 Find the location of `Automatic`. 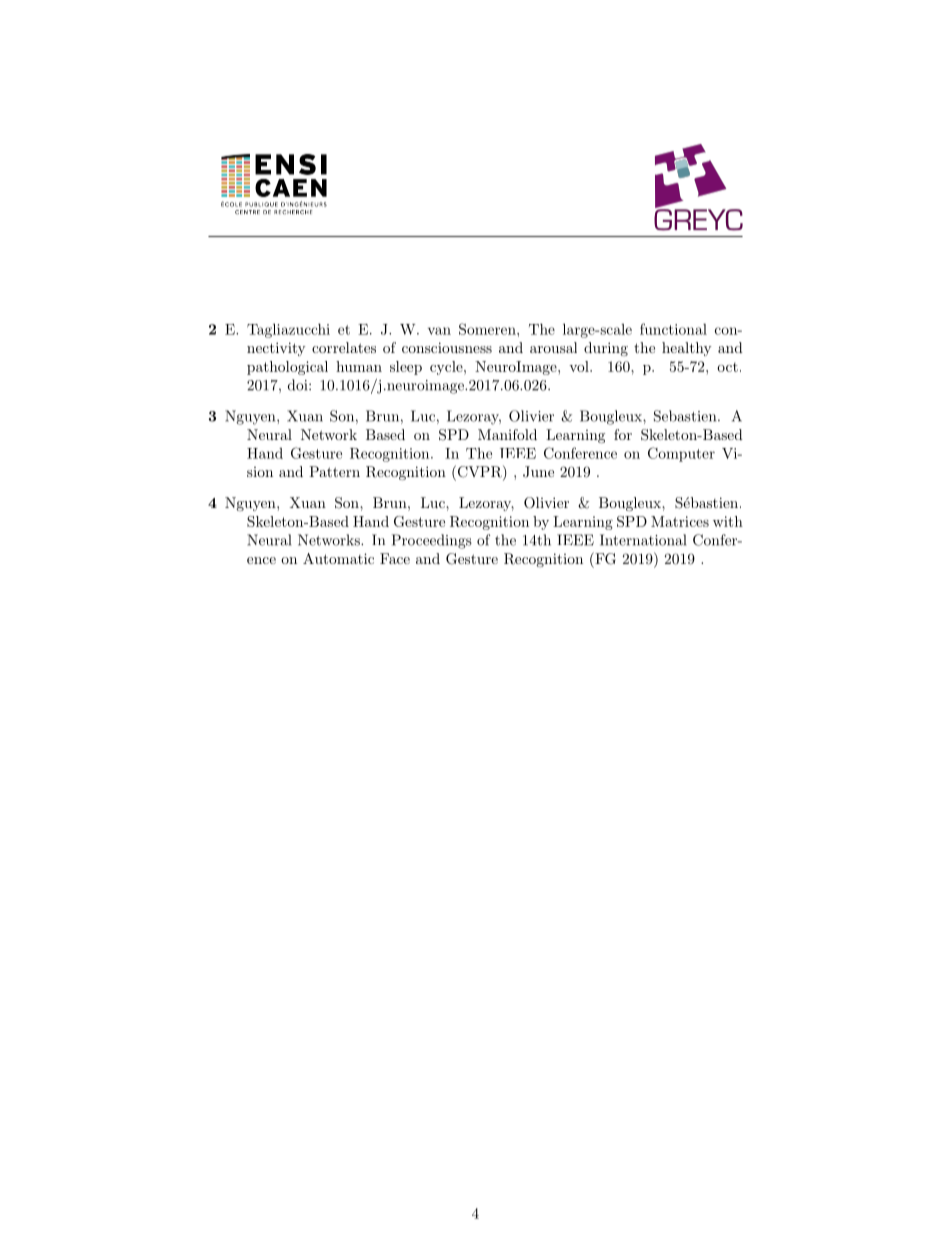

Automatic is located at coordinates (338, 558).
